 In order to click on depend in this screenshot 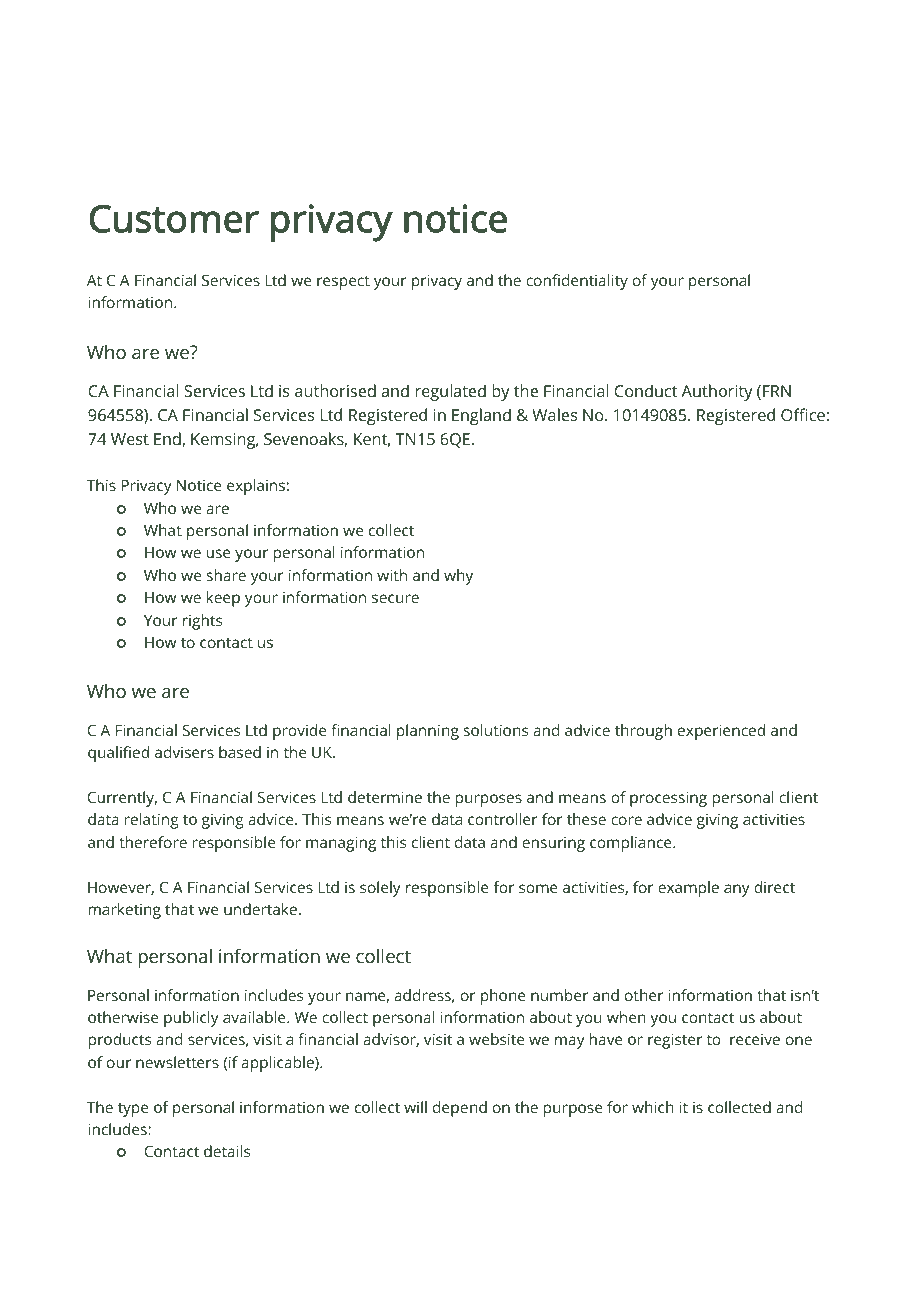, I will do `click(460, 1109)`.
